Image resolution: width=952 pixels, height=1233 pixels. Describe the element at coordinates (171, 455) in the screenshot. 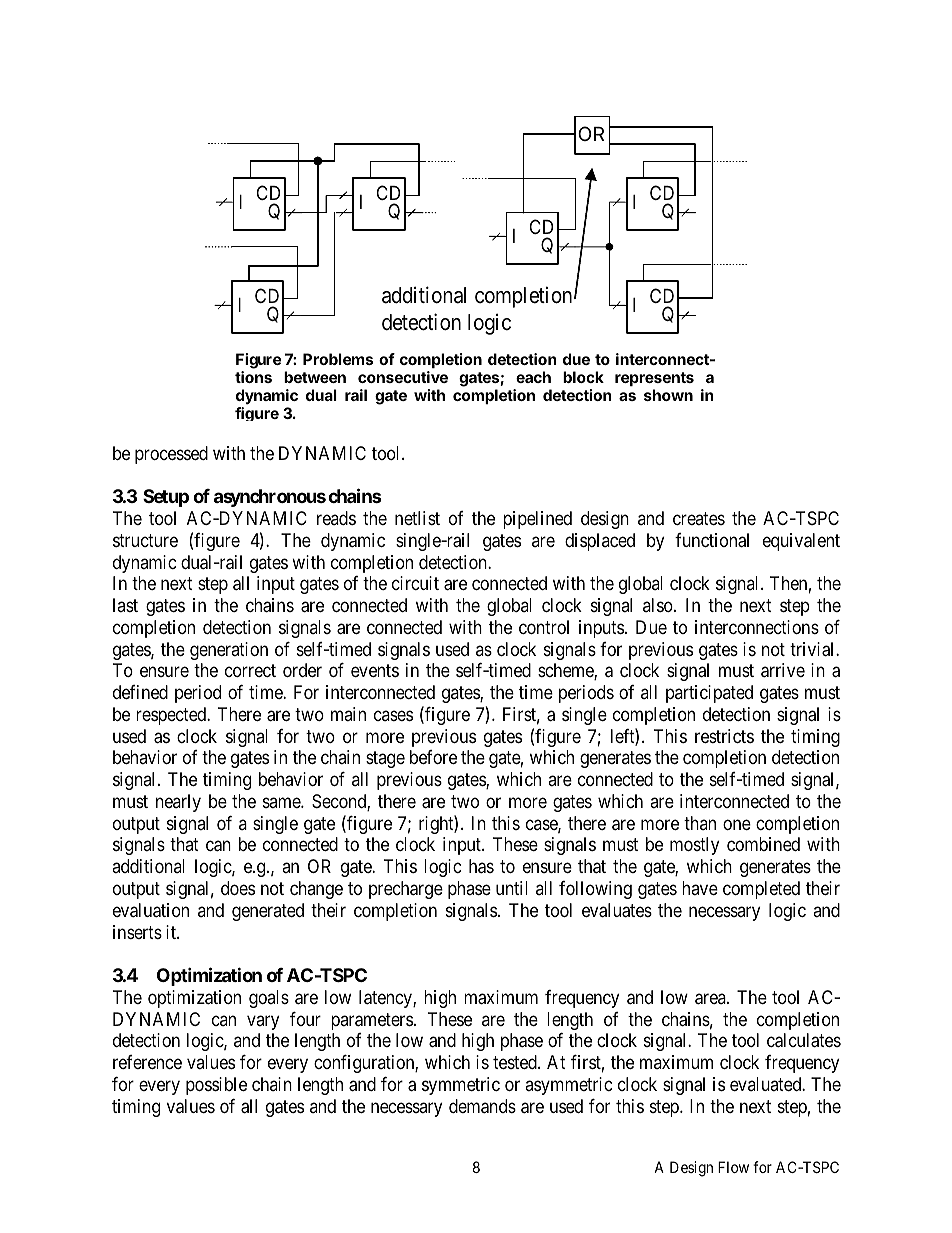

I see `processed` at that location.
